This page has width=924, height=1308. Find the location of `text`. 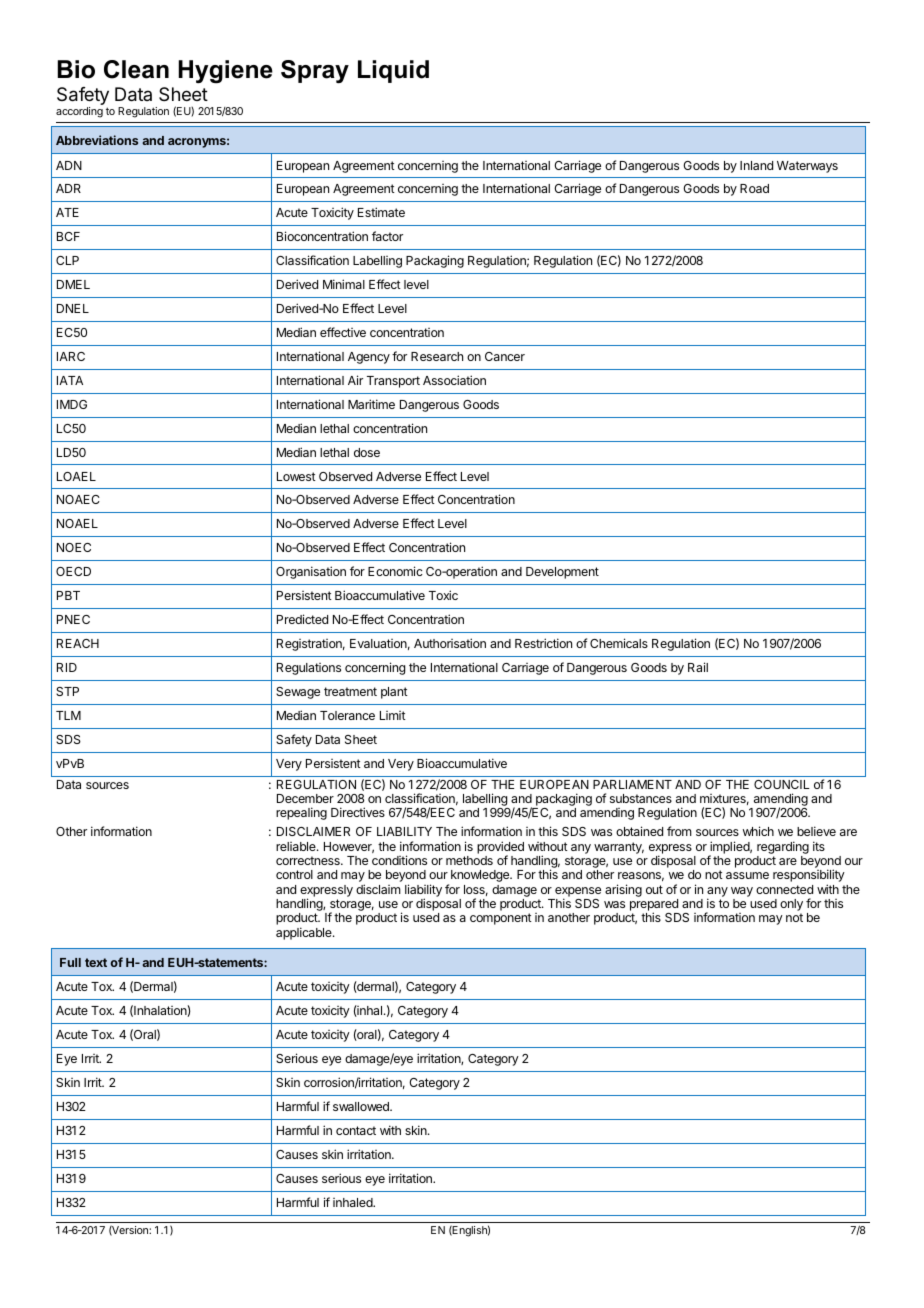

text is located at coordinates (96, 962).
